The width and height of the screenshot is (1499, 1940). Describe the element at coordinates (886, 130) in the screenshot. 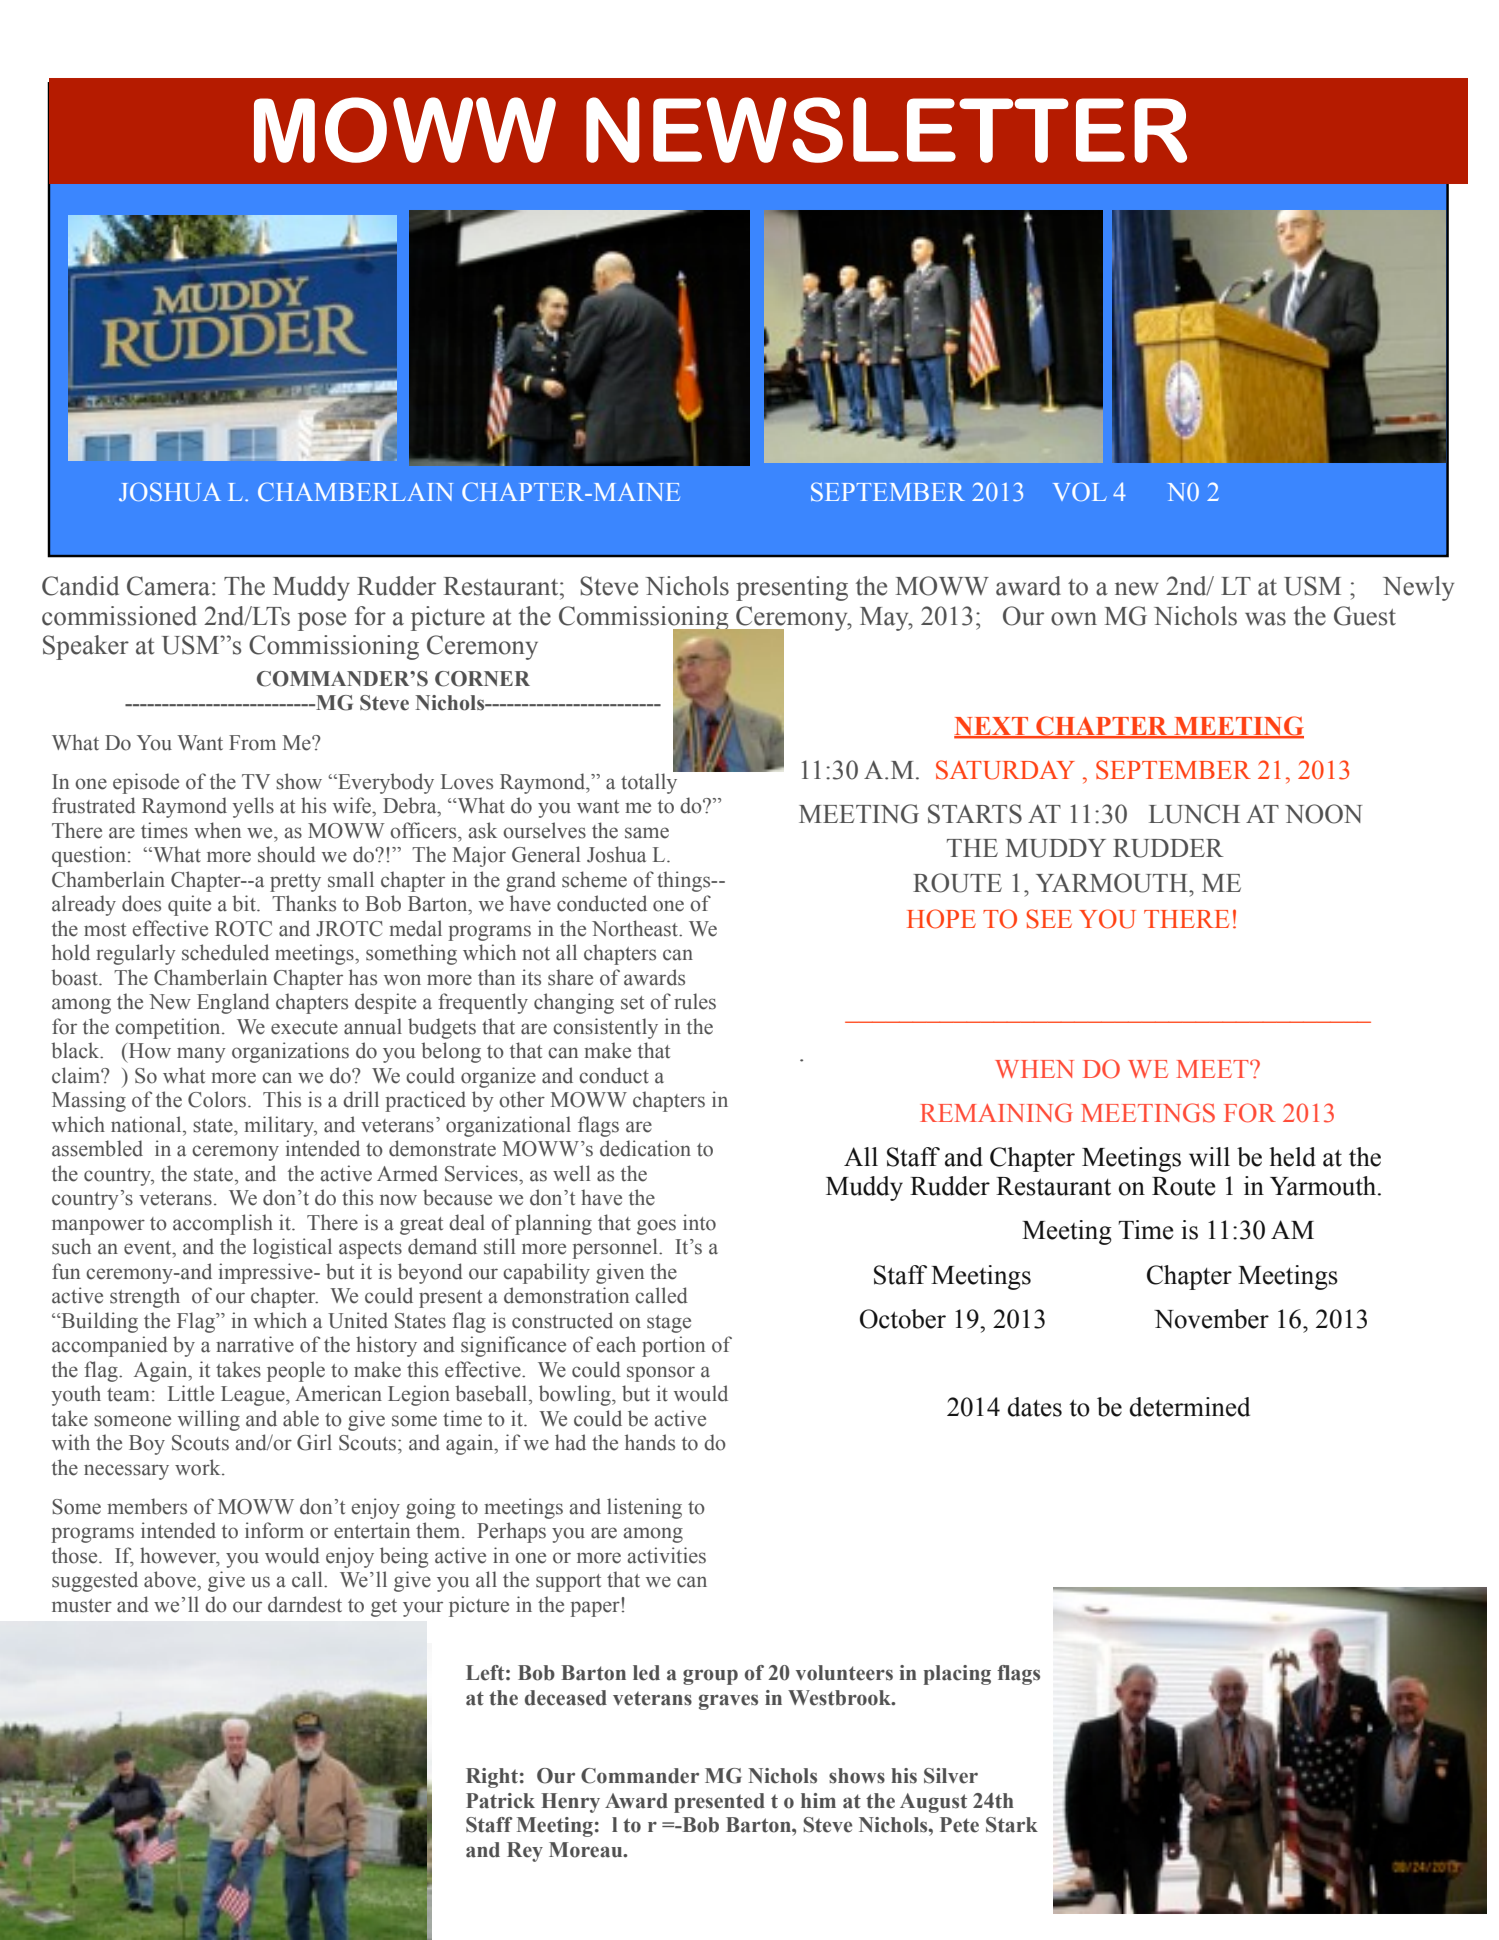

I see `NEWSLETTER` at that location.
